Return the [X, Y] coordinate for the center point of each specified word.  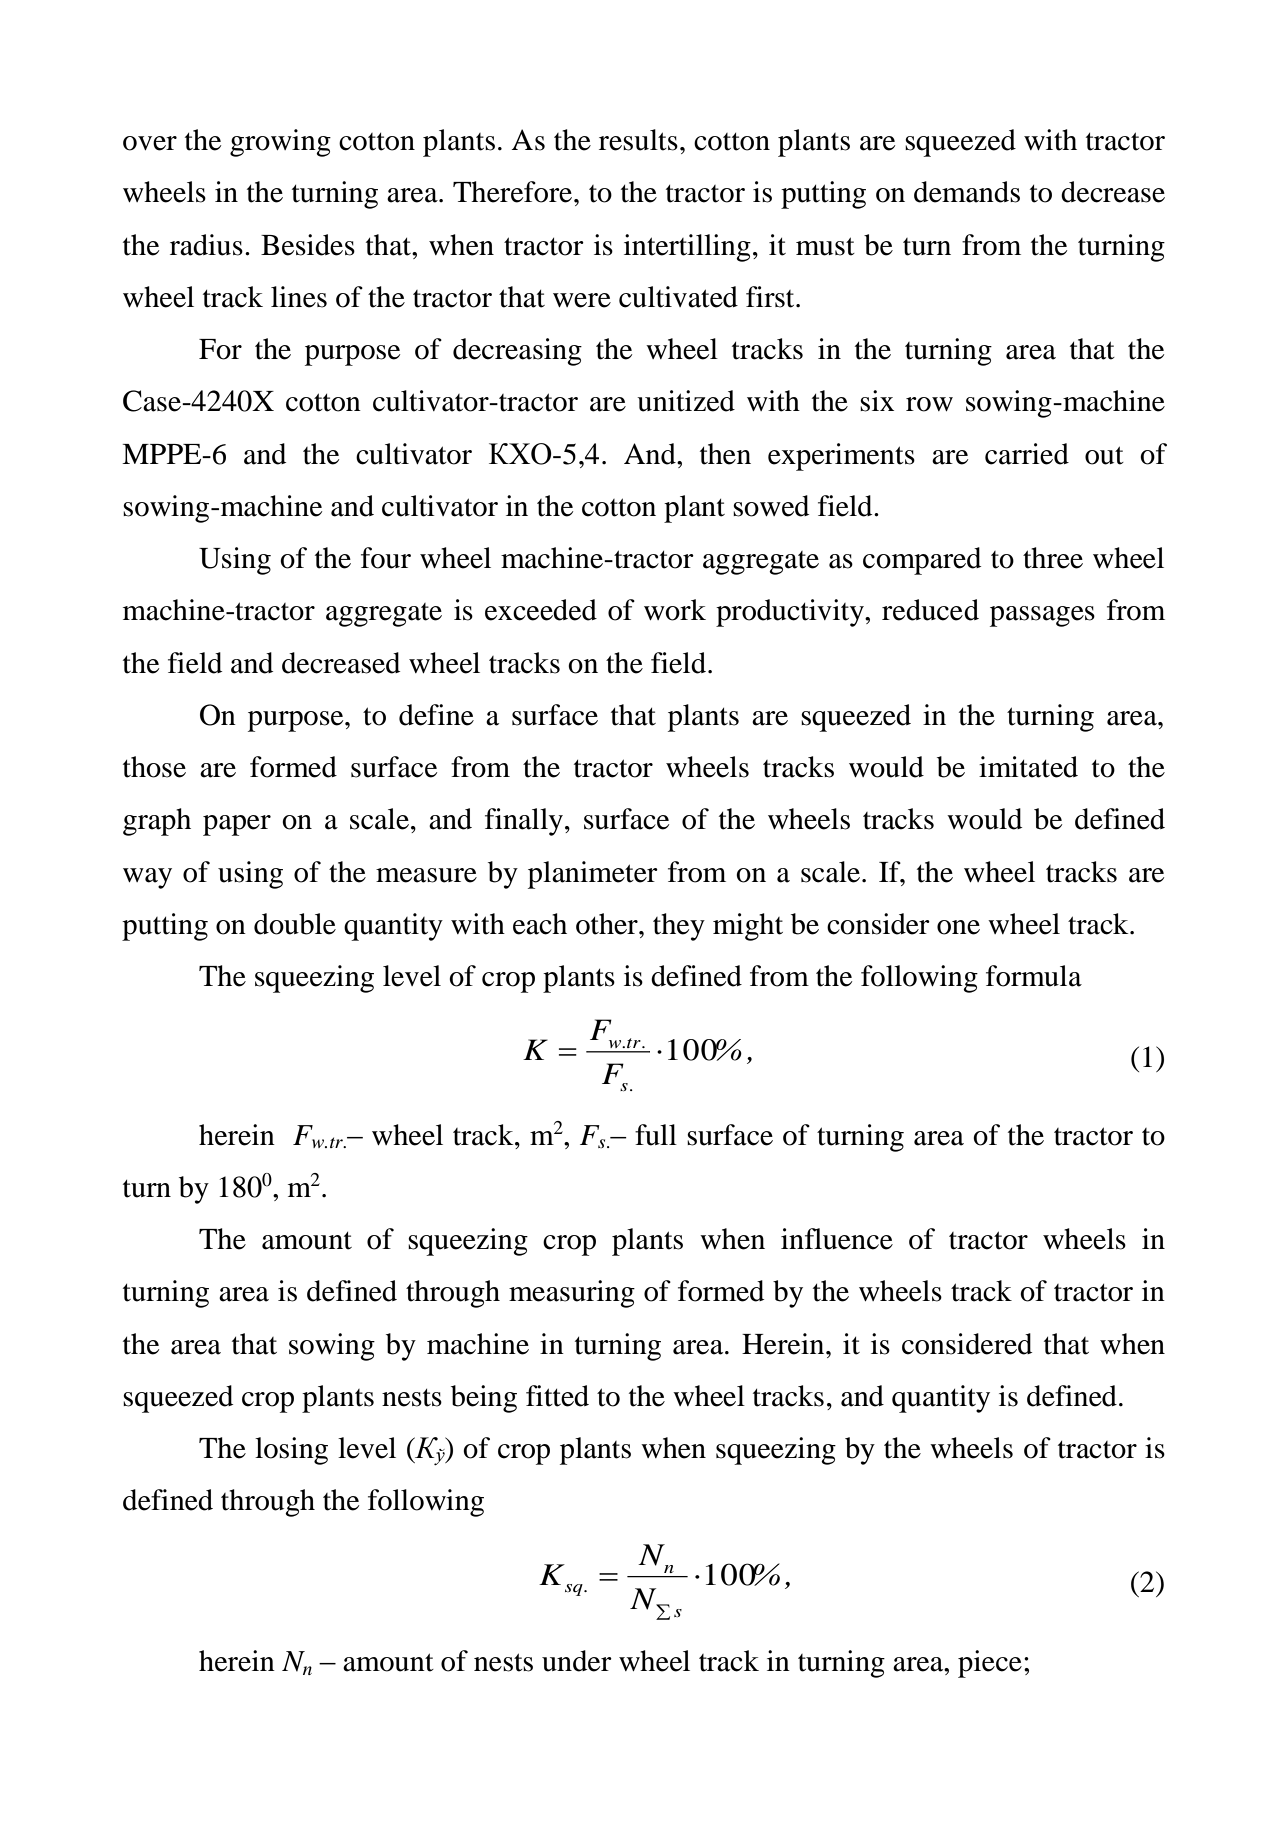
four [386, 558]
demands [967, 192]
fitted [557, 1396]
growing [280, 143]
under [577, 1661]
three [1053, 558]
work [675, 610]
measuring [572, 1294]
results [638, 140]
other [608, 924]
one [958, 927]
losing [291, 1451]
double [295, 924]
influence [837, 1239]
